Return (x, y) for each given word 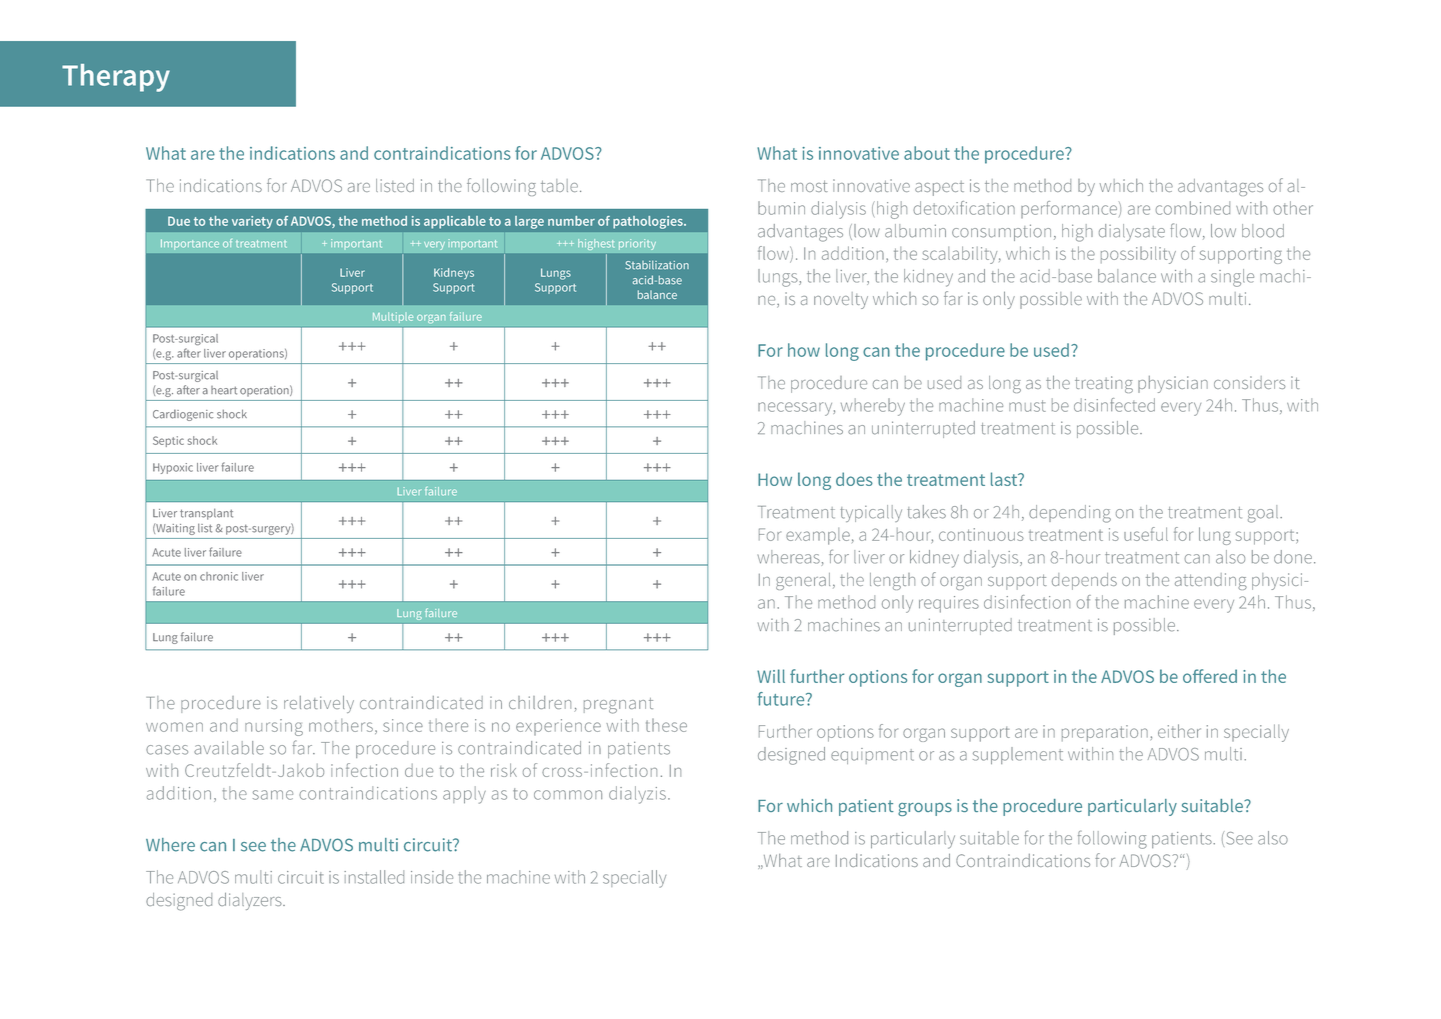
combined (1193, 208)
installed (374, 877)
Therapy (116, 78)
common (568, 795)
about (927, 153)
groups (925, 809)
